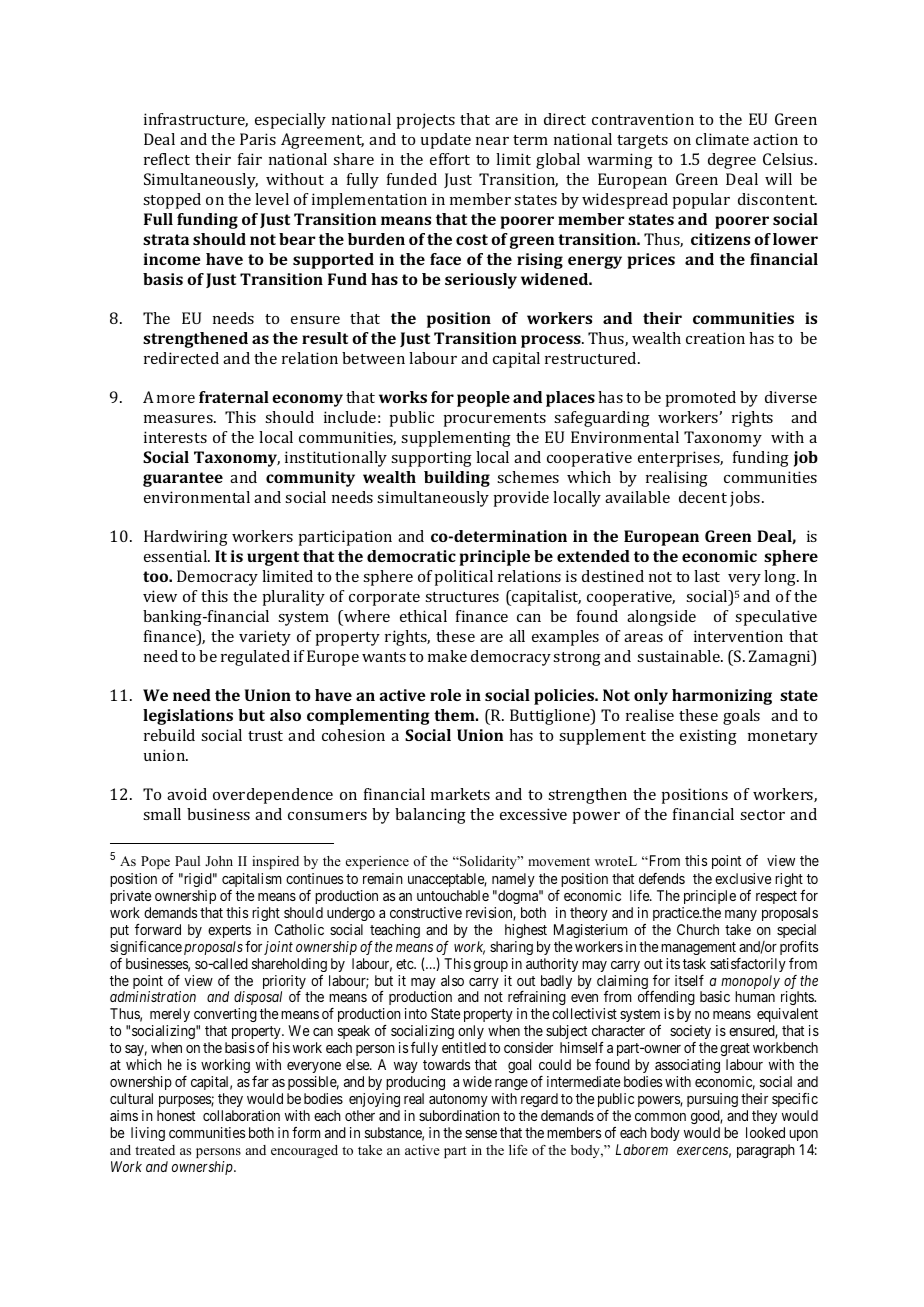  What do you see at coordinates (715, 338) in the document?
I see `creation` at bounding box center [715, 338].
